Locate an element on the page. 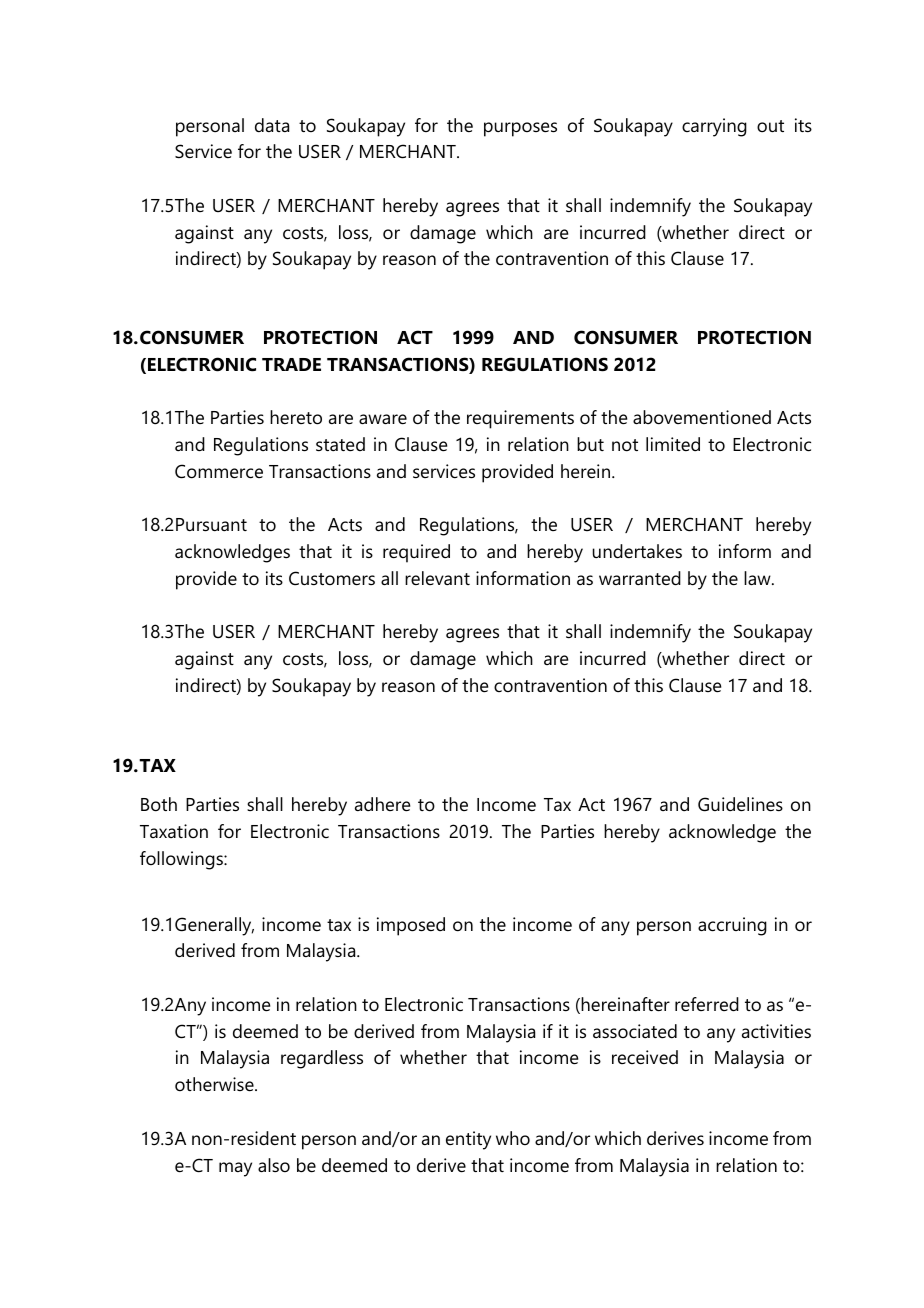 The image size is (924, 1308). followings is located at coordinates (182, 860).
